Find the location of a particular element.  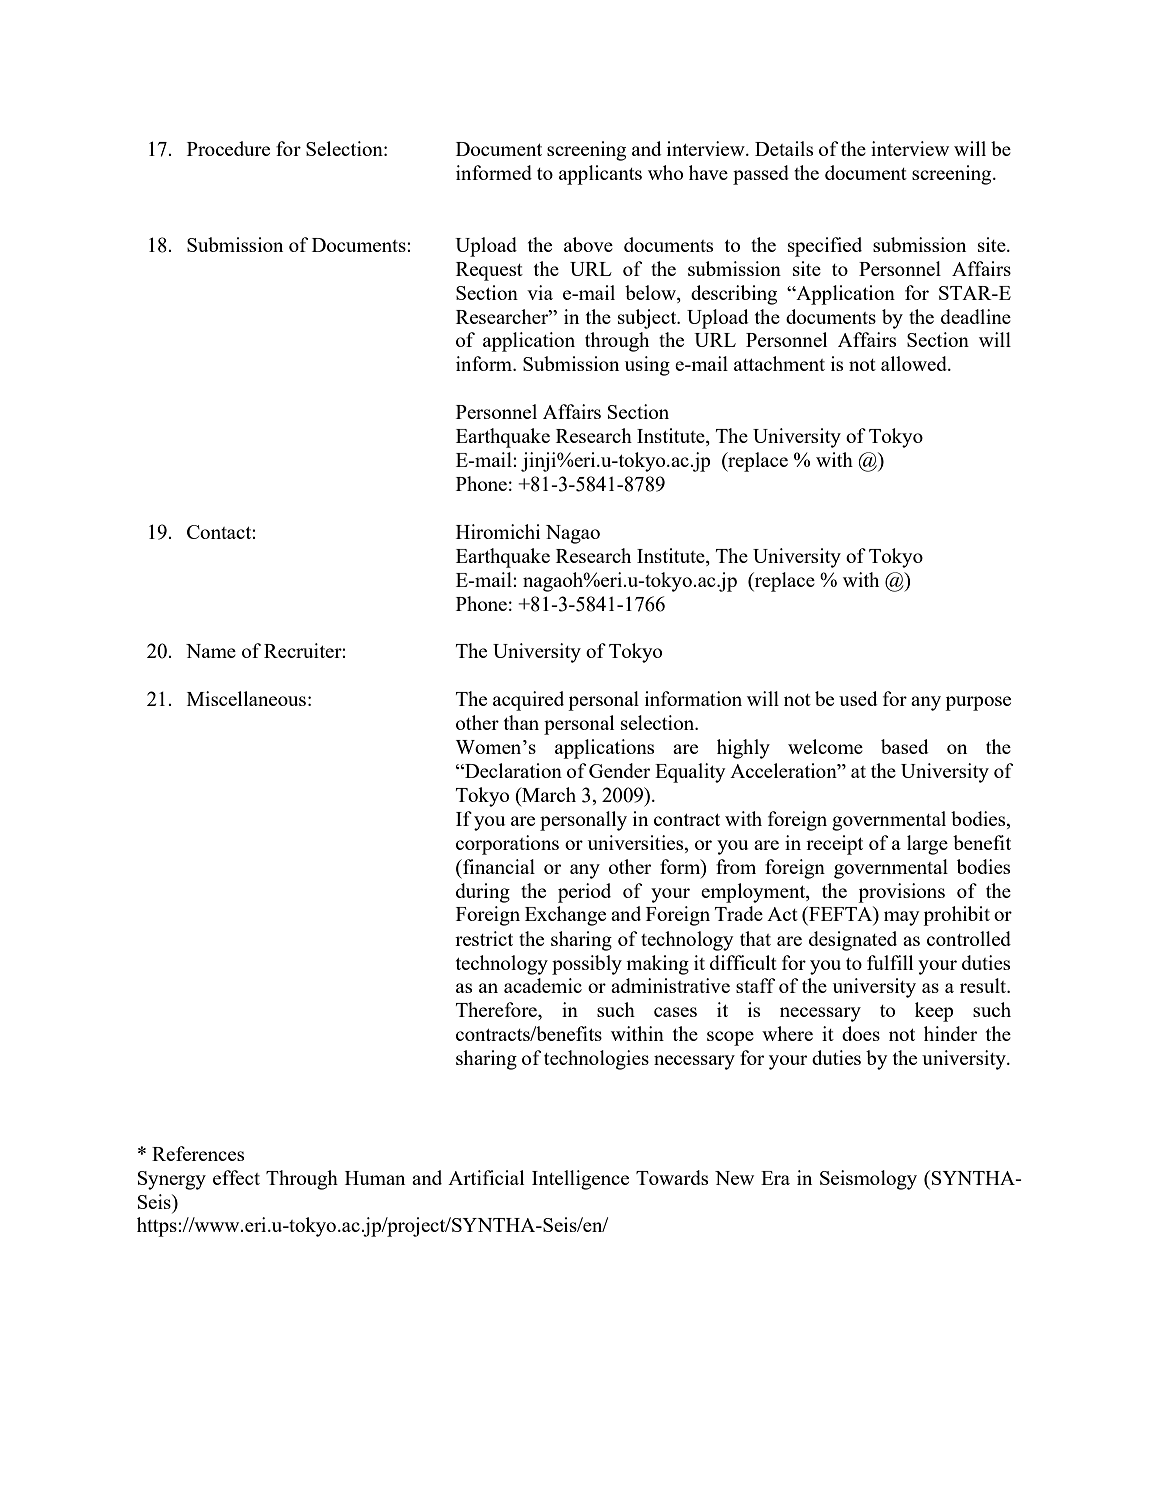

Miscellaneous is located at coordinates (246, 698).
